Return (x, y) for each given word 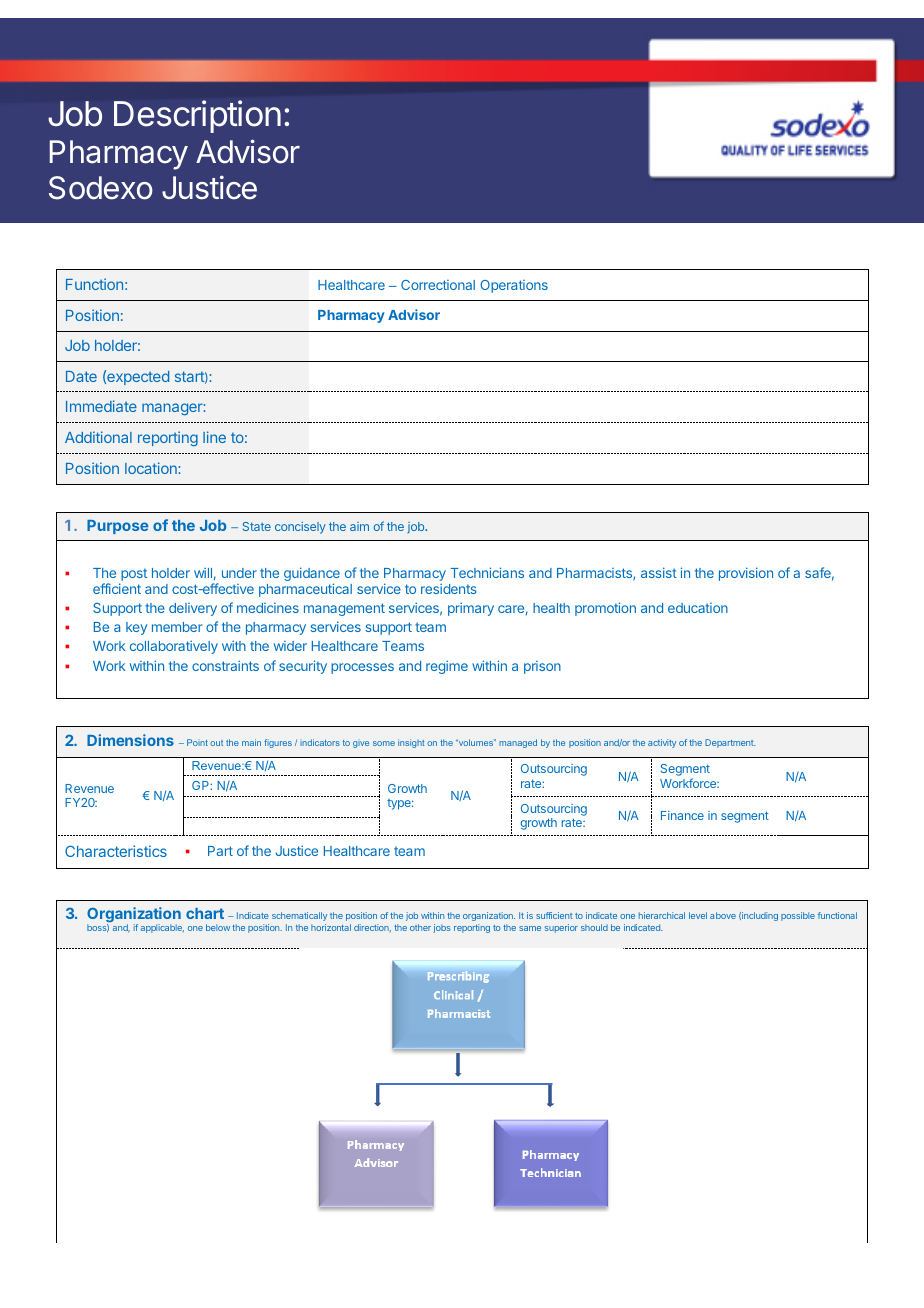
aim (359, 526)
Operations (514, 286)
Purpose (117, 527)
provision (746, 574)
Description (197, 116)
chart (205, 913)
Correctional (438, 285)
